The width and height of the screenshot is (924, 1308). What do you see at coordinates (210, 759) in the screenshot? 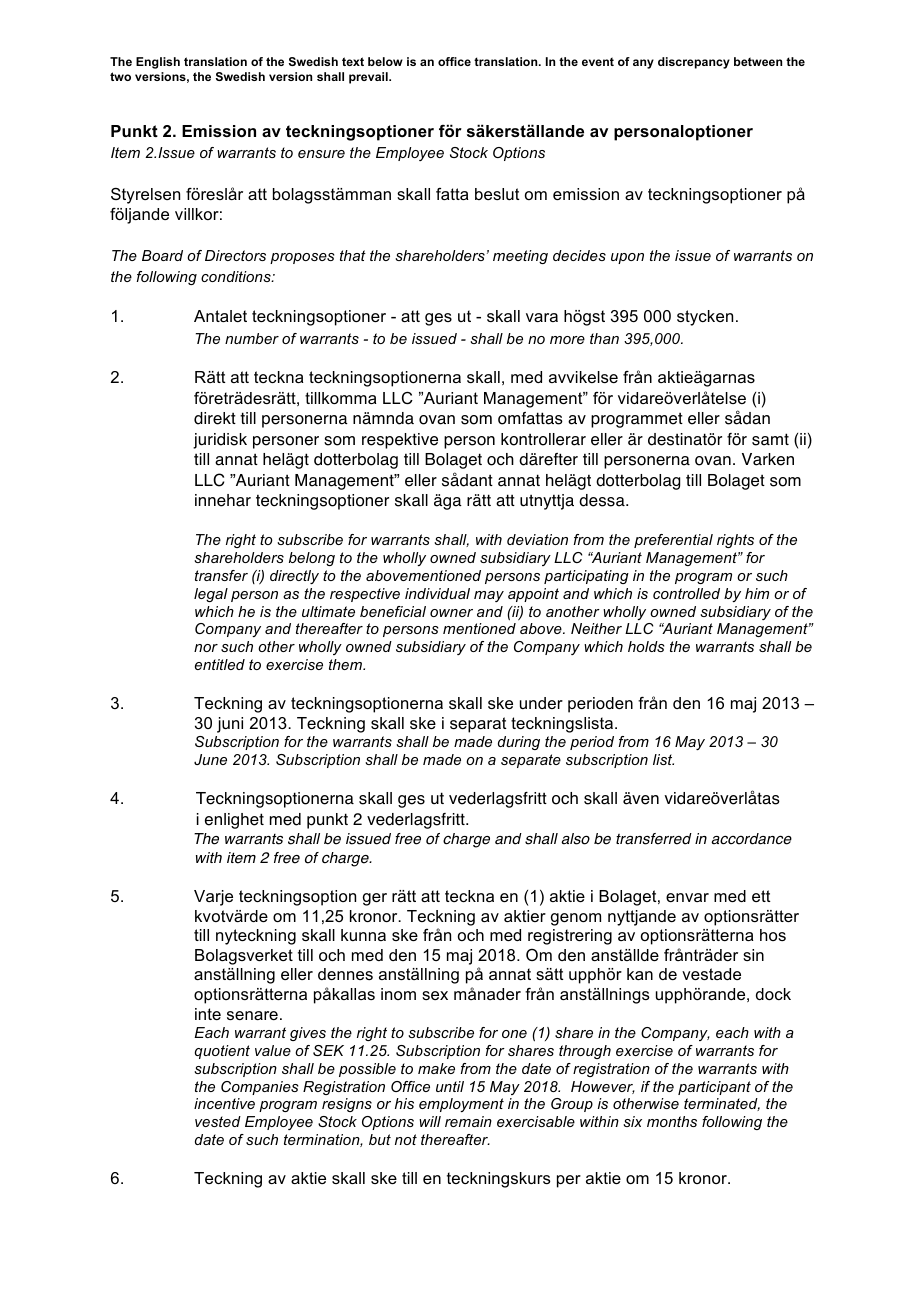
I see `June` at bounding box center [210, 759].
